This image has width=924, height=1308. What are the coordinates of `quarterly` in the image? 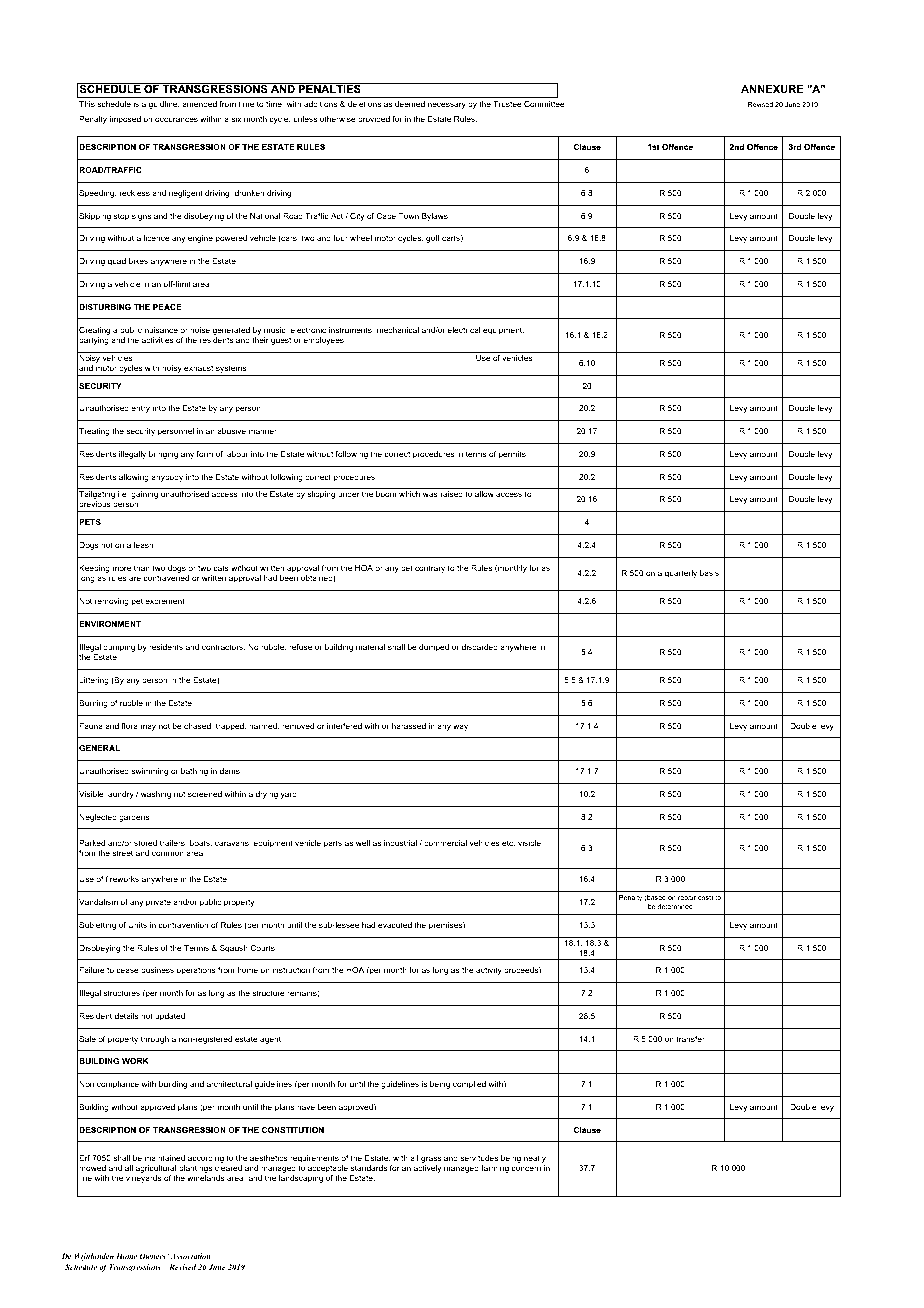 It's located at (681, 574).
